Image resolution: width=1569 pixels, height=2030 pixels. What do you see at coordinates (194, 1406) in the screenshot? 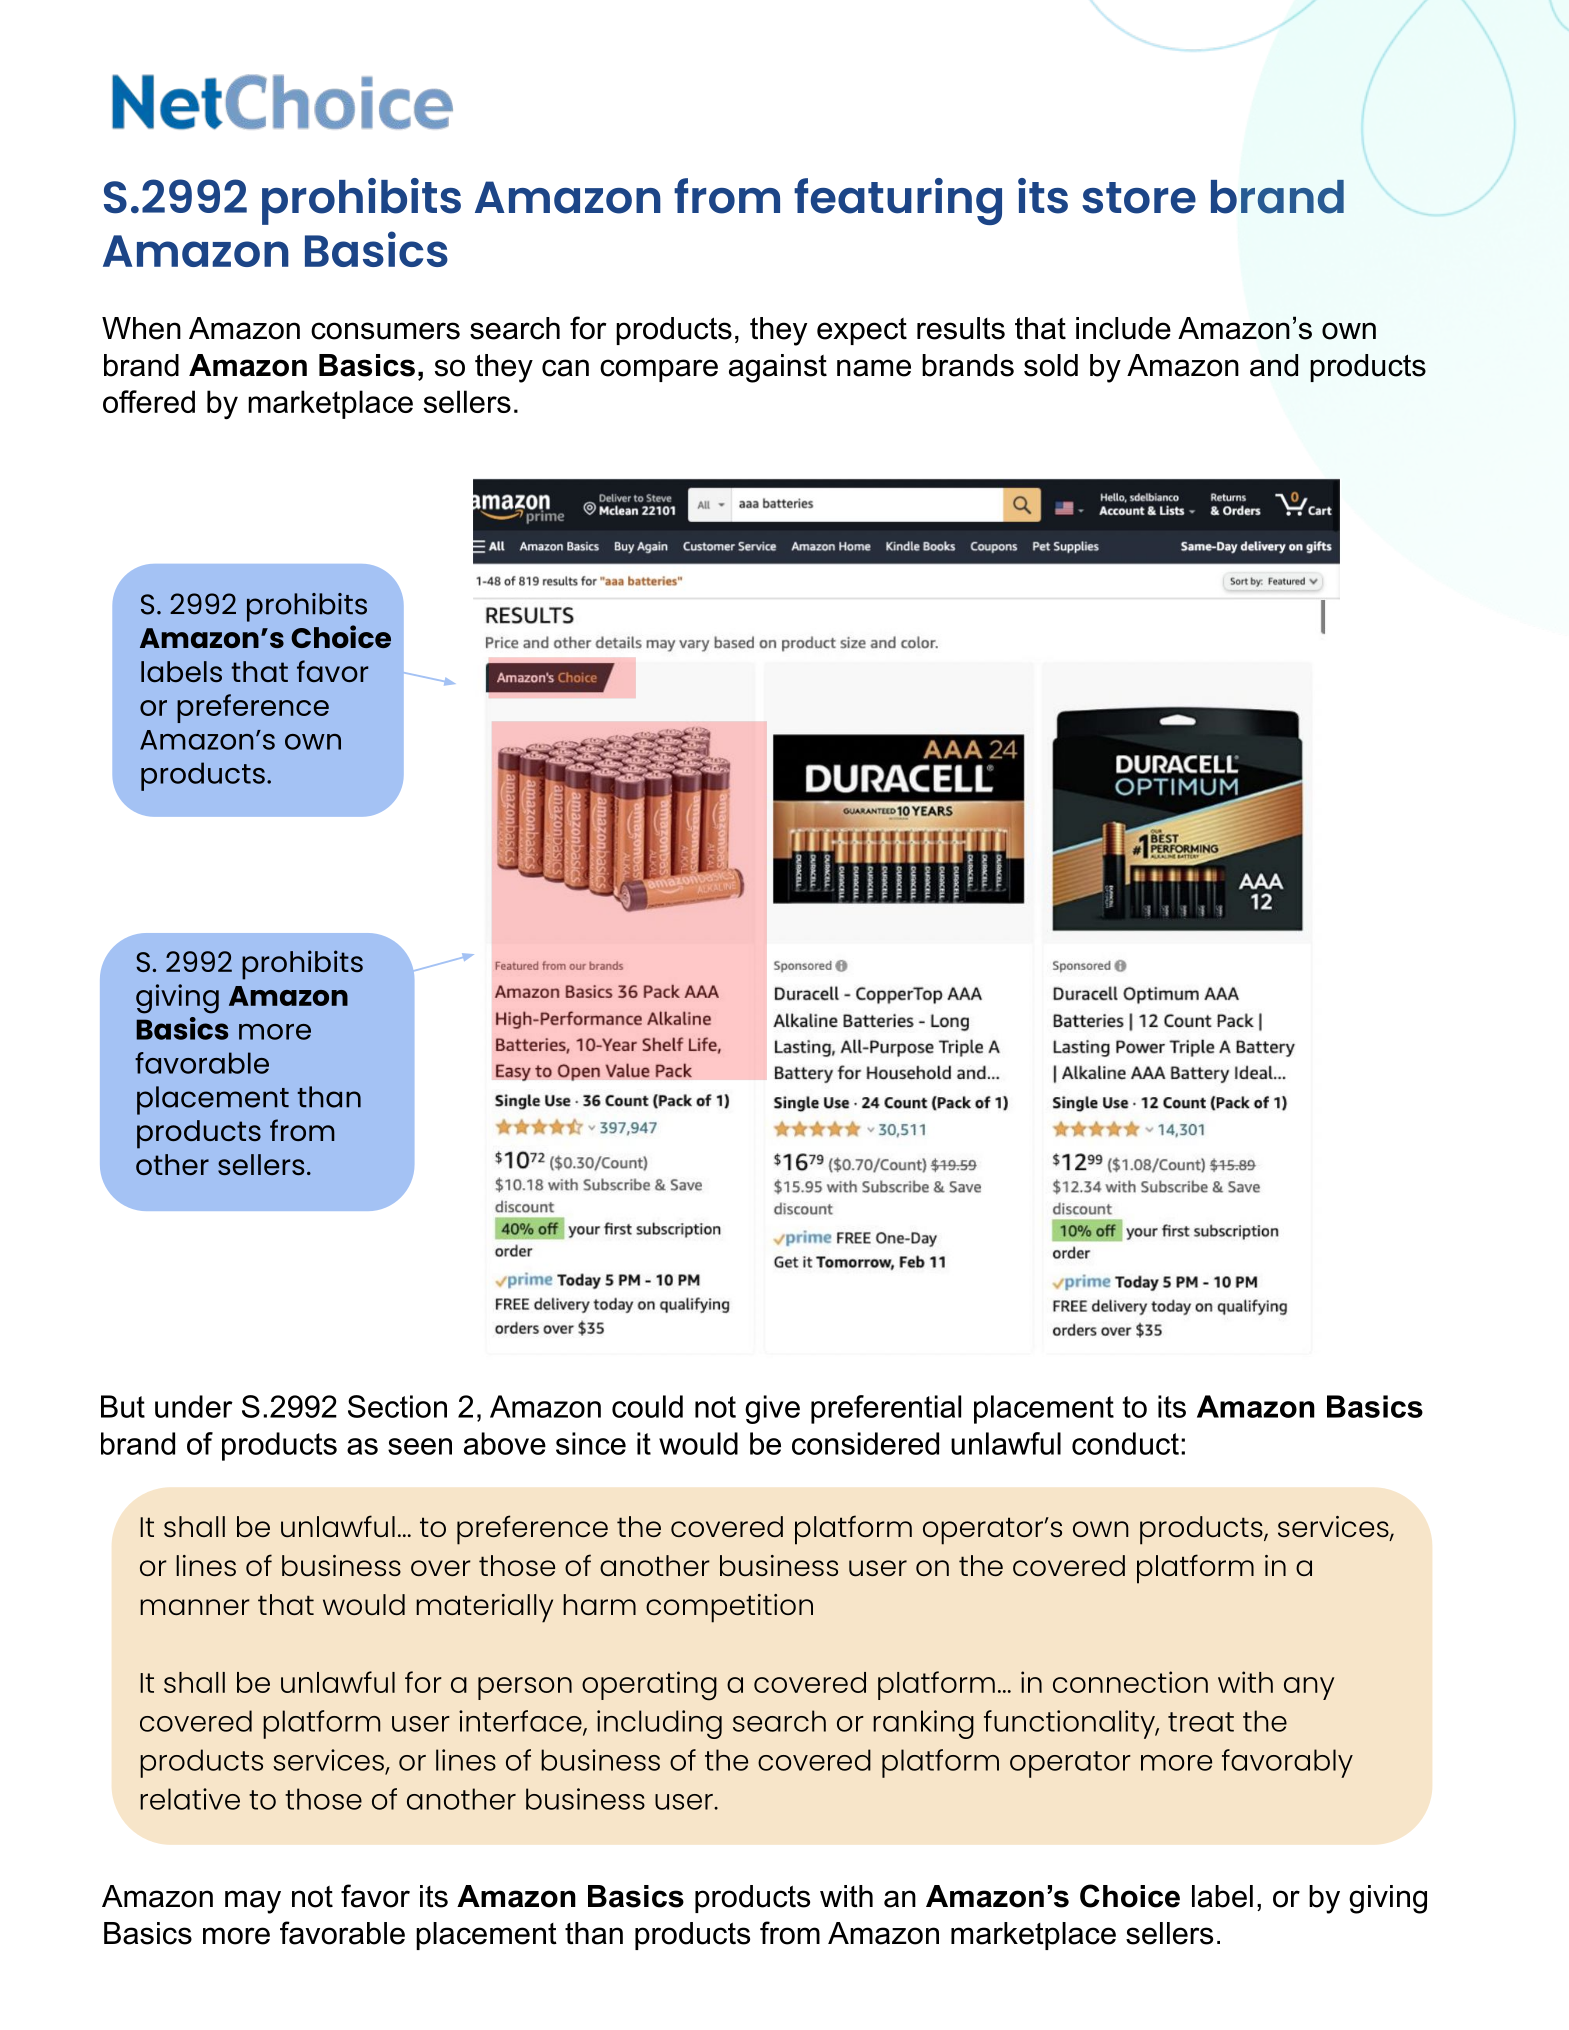
I see `under` at bounding box center [194, 1406].
